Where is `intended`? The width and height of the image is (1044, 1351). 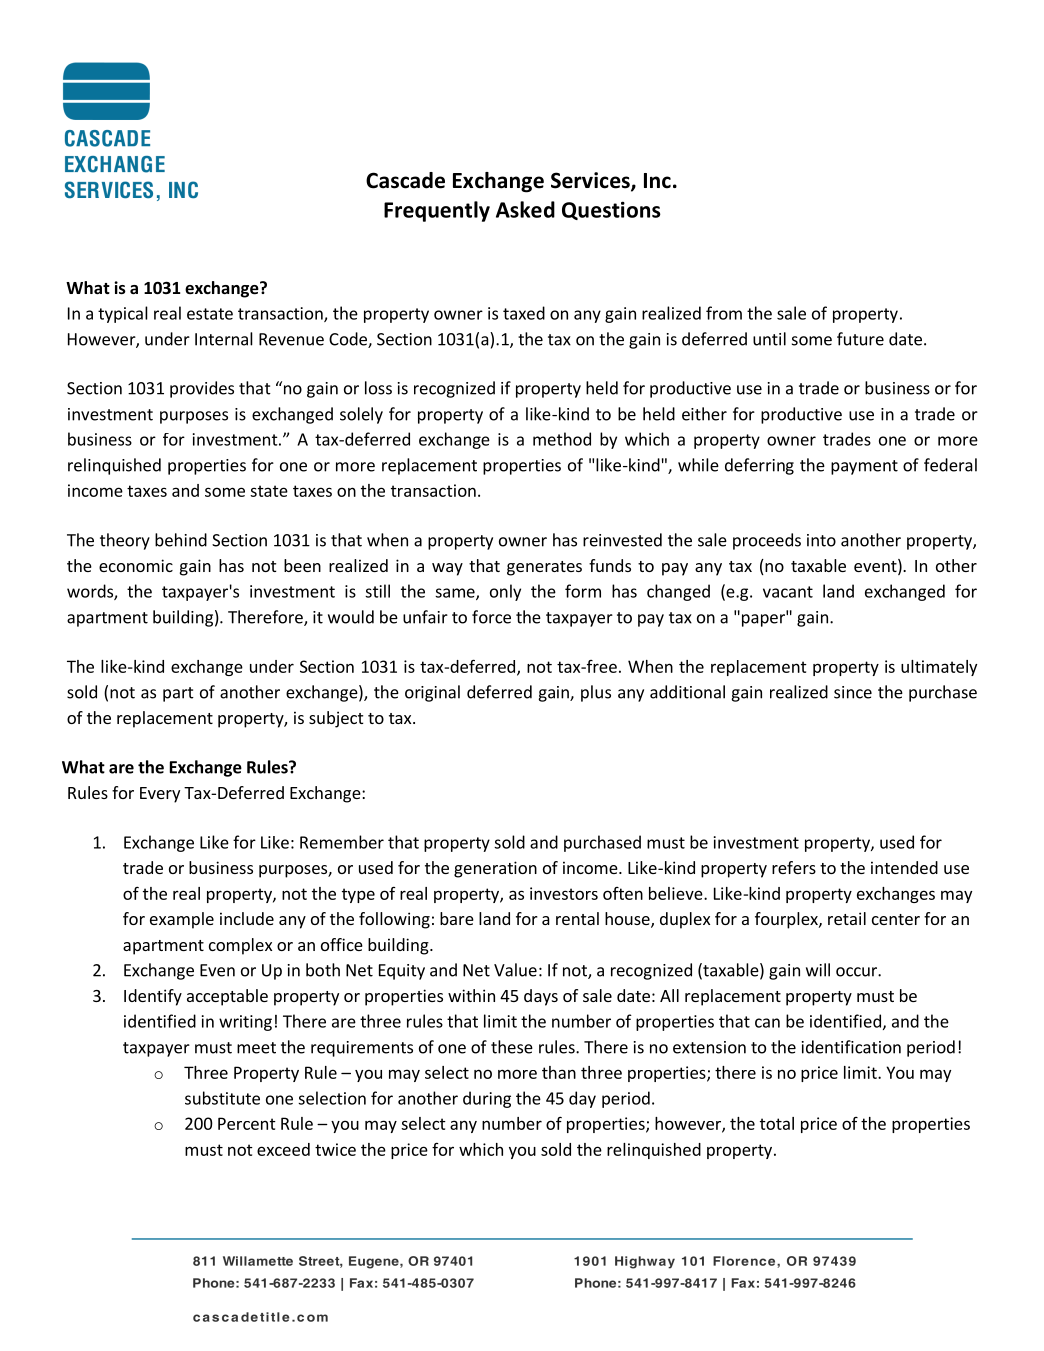
intended is located at coordinates (904, 867).
